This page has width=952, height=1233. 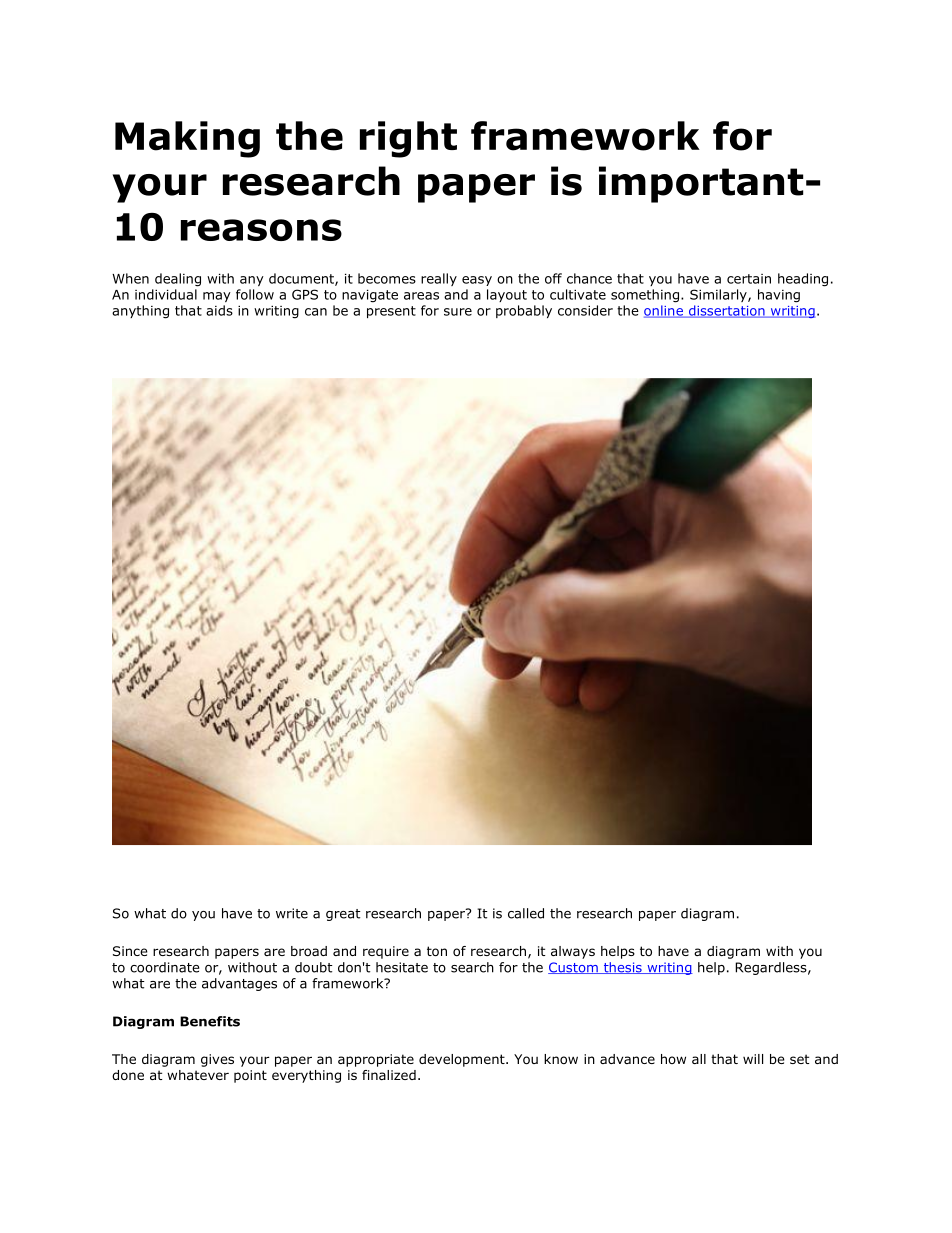 What do you see at coordinates (749, 279) in the page?
I see `certain` at bounding box center [749, 279].
